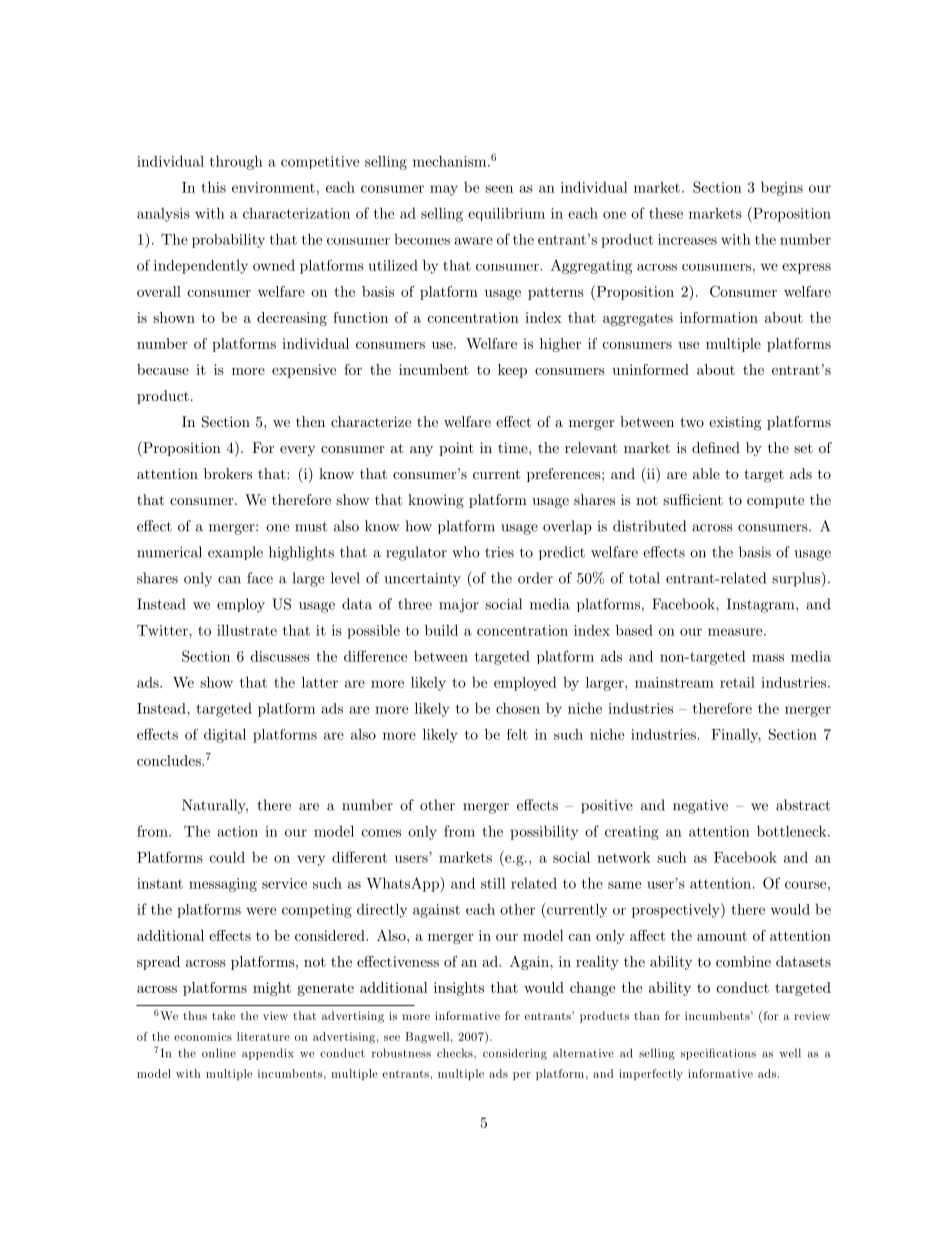 This document has height=1233, width=952. I want to click on messaging, so click(223, 885).
